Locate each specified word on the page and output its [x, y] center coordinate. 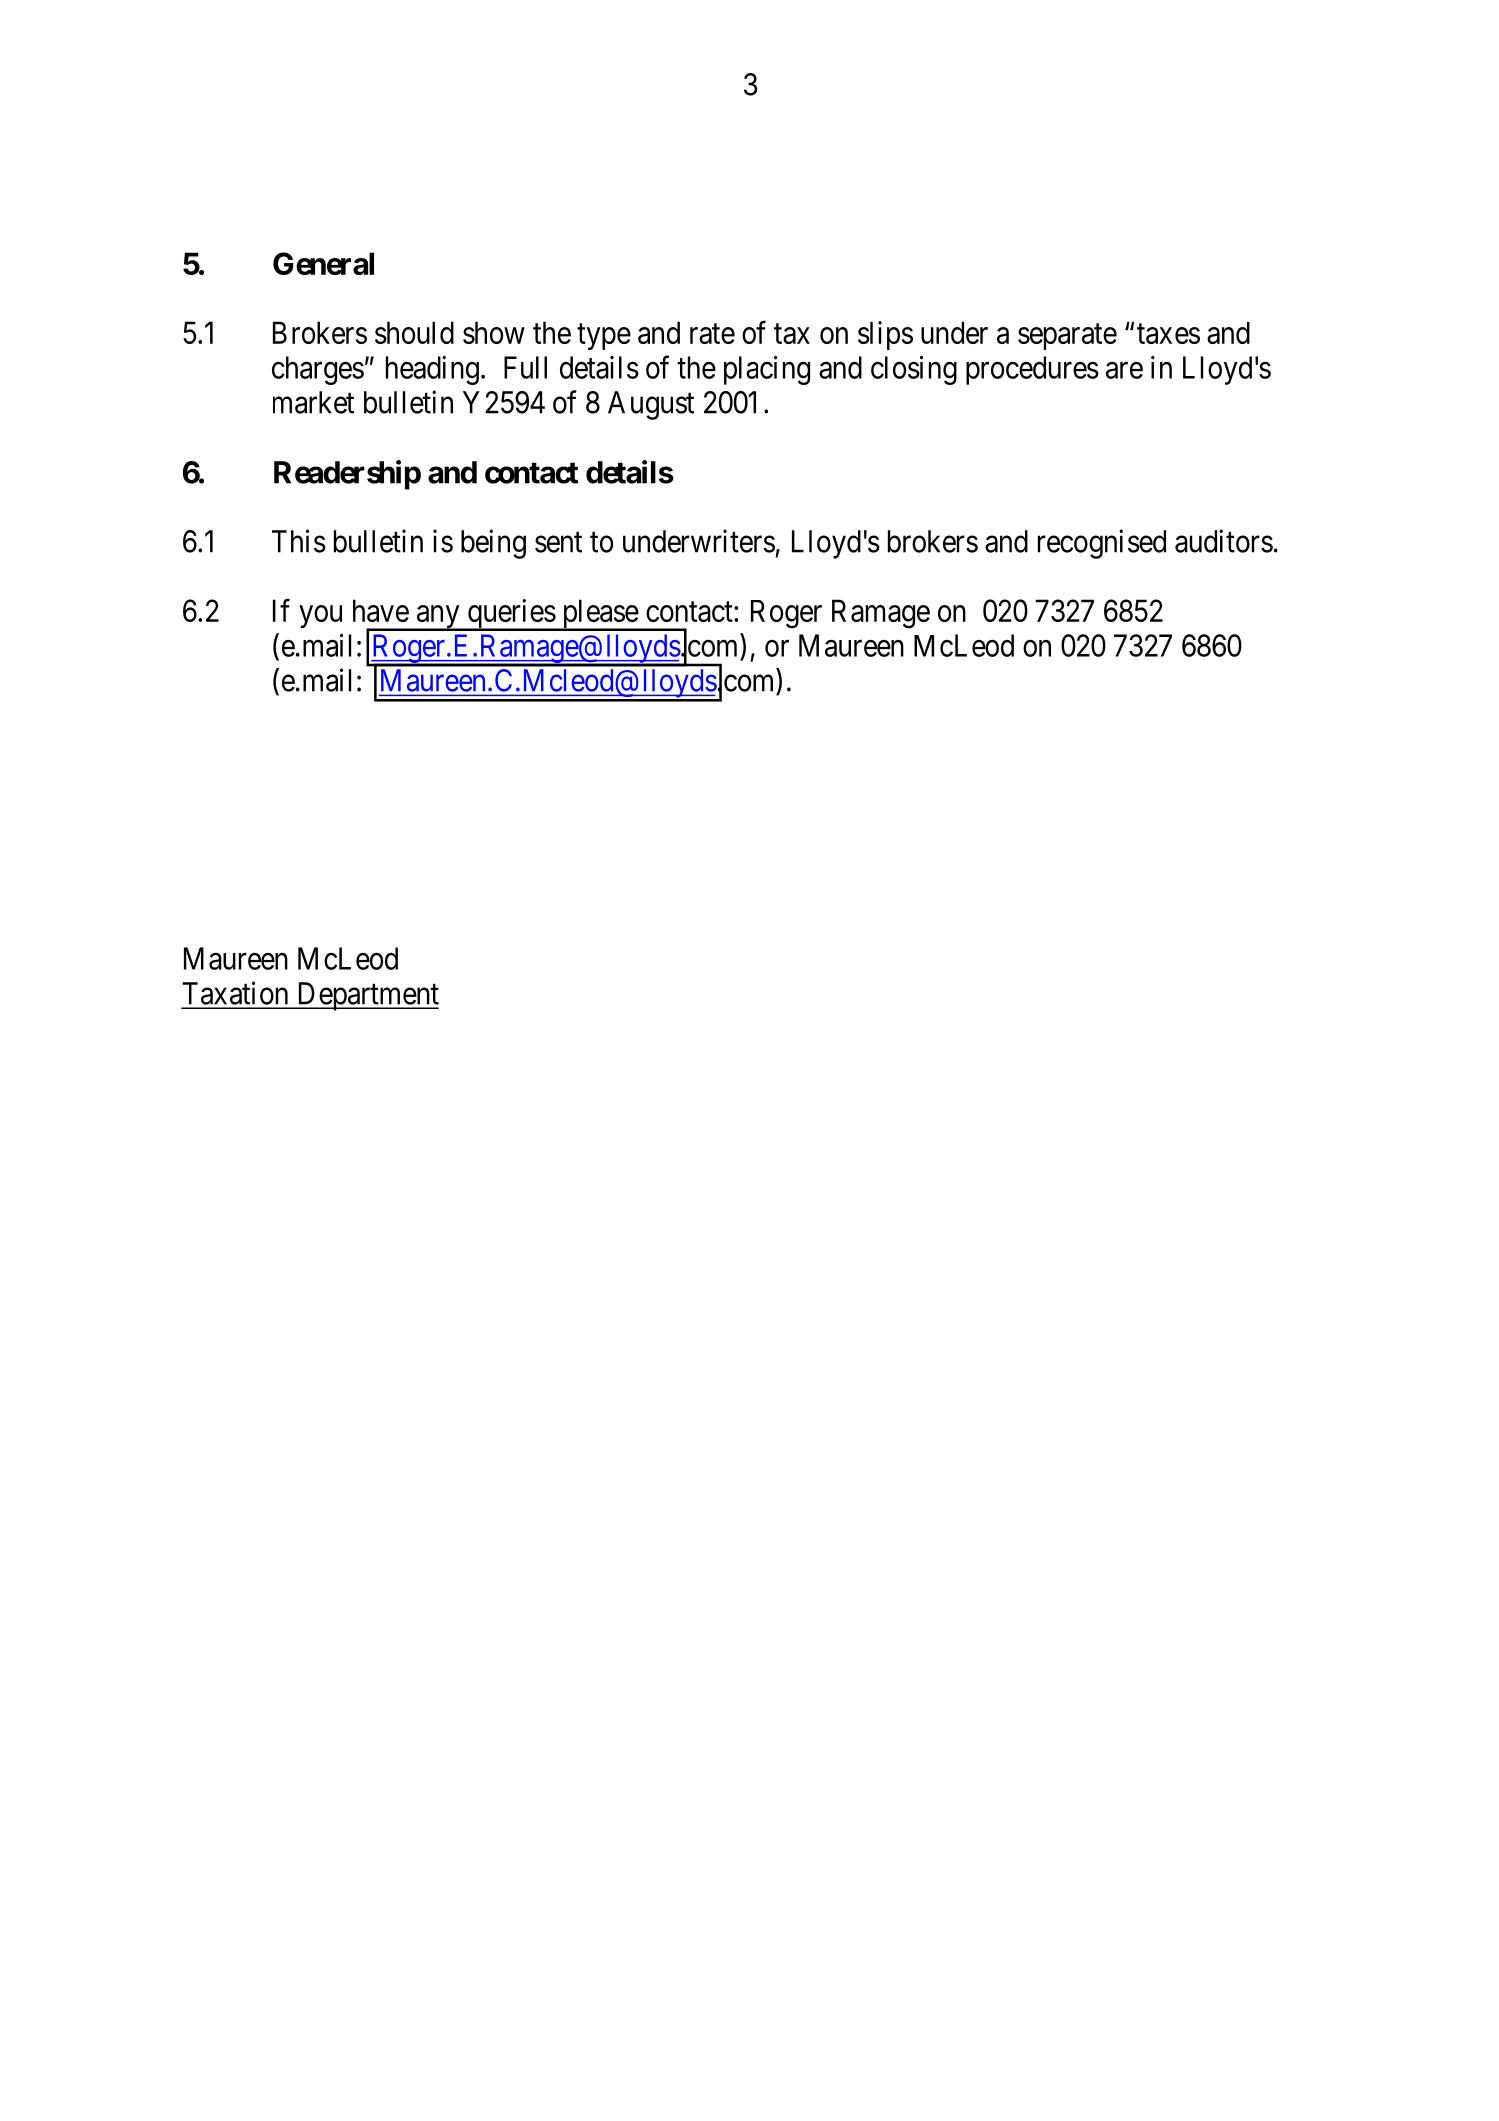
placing [767, 370]
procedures [1032, 370]
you [320, 616]
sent [558, 542]
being [493, 544]
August [651, 405]
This [299, 541]
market [313, 402]
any [438, 618]
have [381, 610]
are [1124, 370]
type [604, 337]
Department [366, 996]
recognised [1102, 544]
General [323, 263]
